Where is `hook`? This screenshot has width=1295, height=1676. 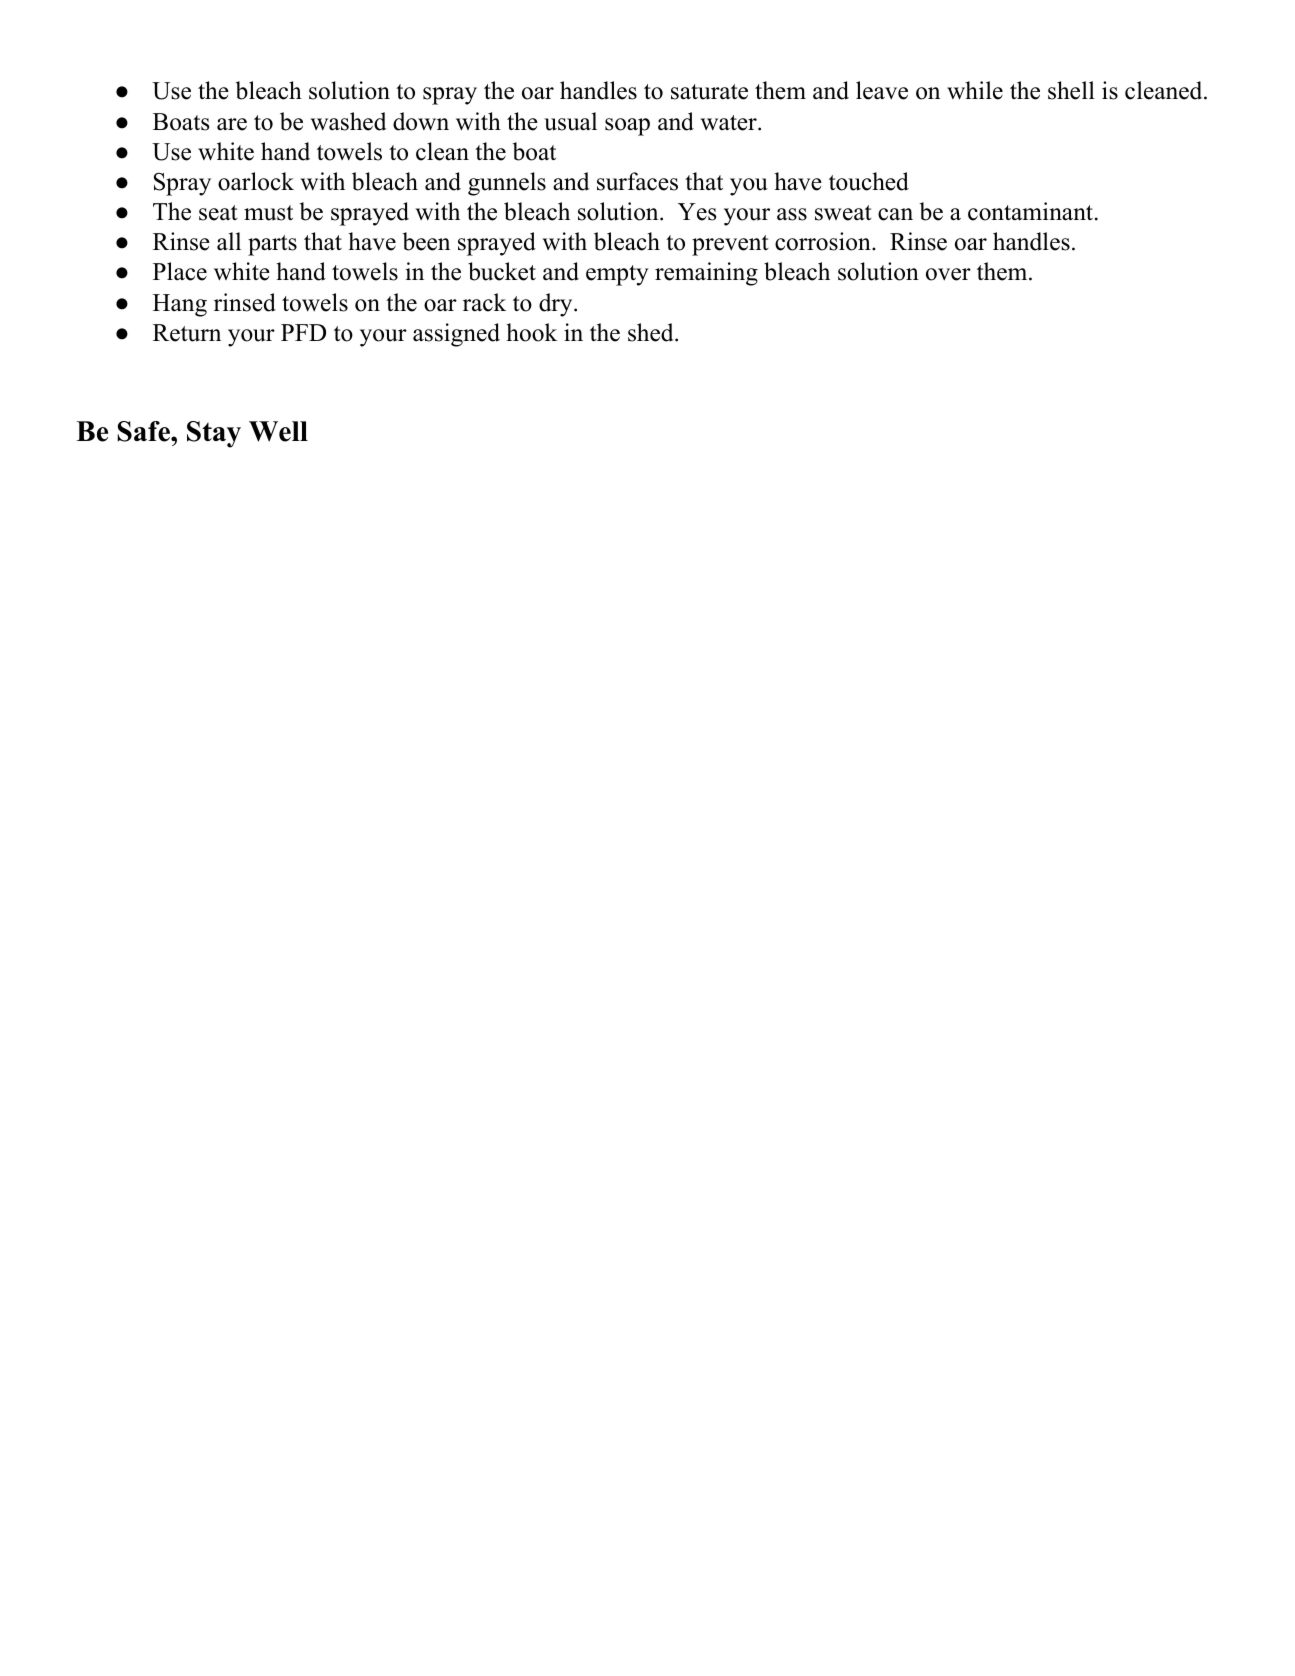 hook is located at coordinates (531, 332).
